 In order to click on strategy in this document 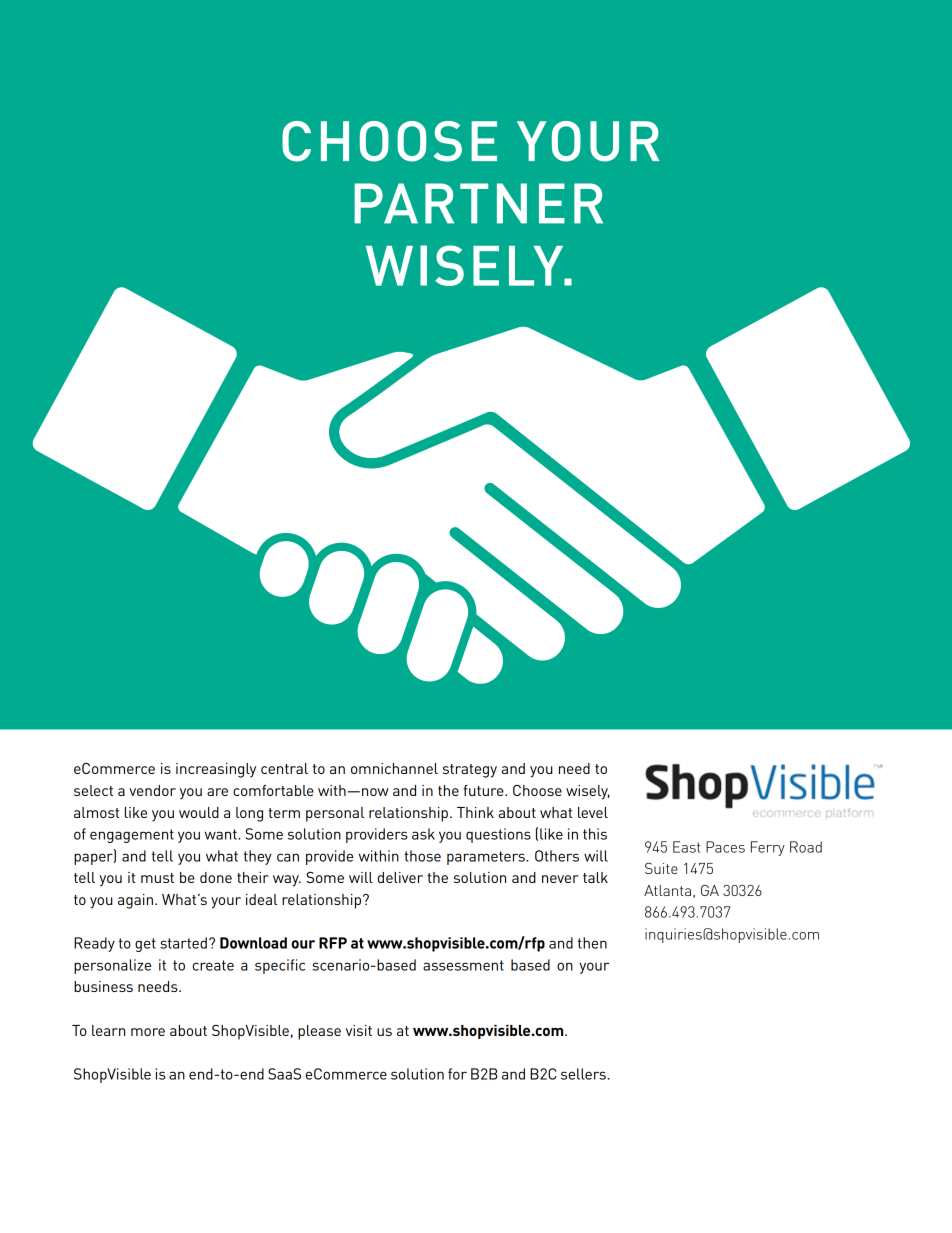, I will do `click(470, 771)`.
